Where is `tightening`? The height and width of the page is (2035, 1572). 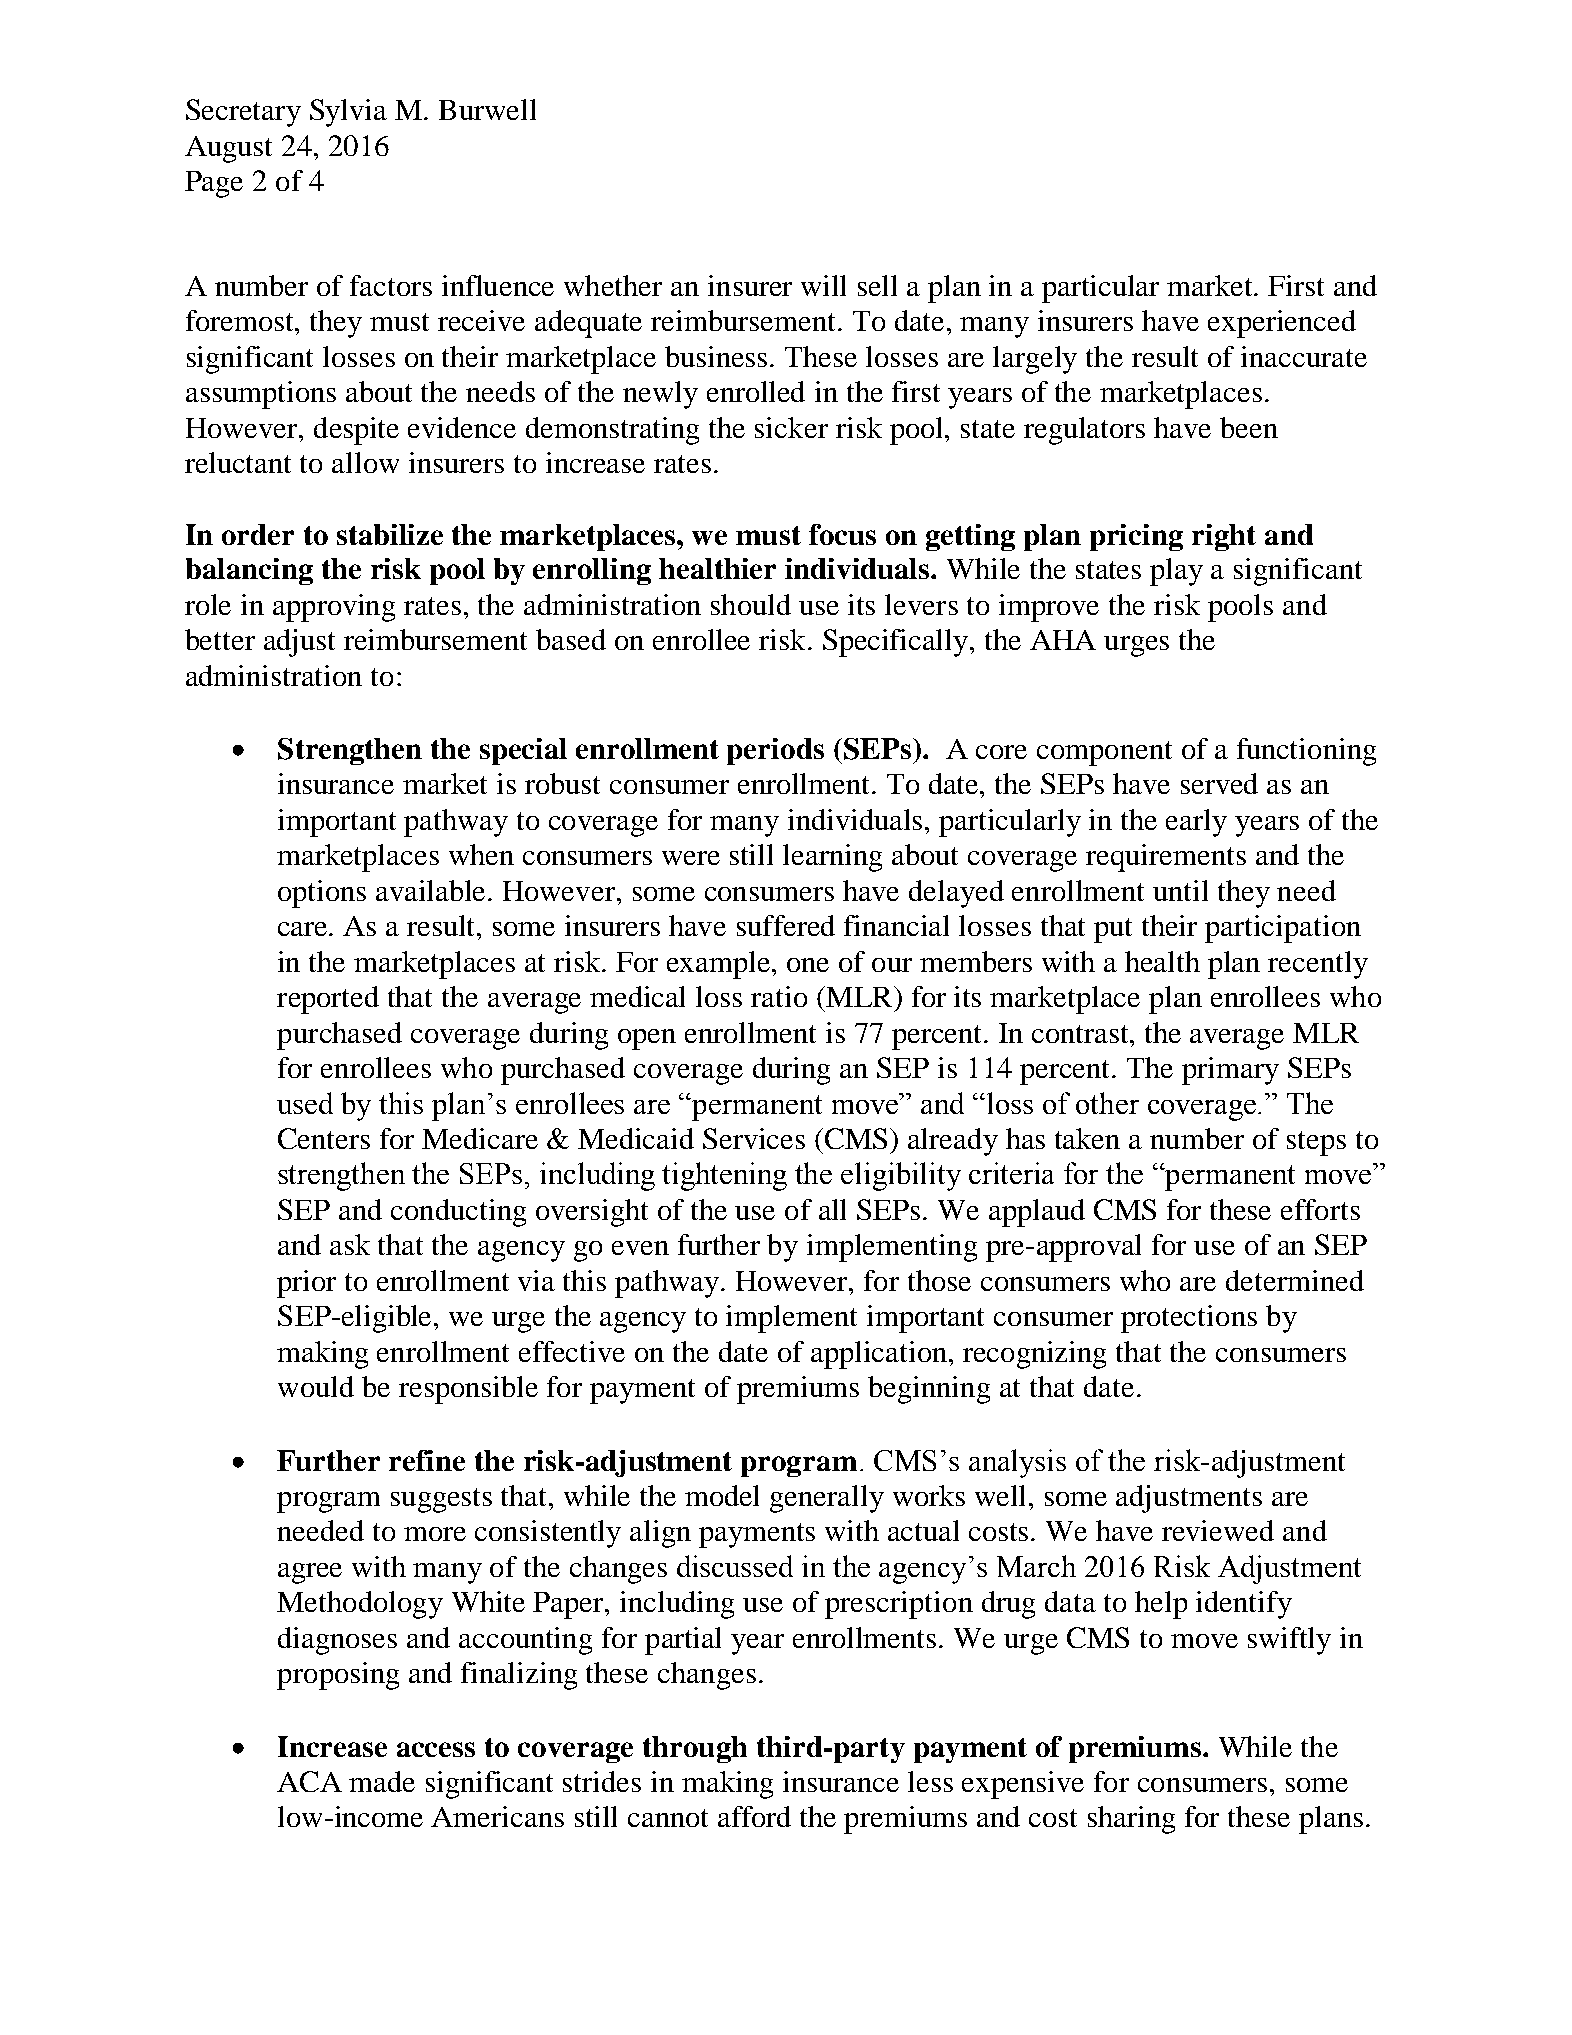
tightening is located at coordinates (724, 1176).
